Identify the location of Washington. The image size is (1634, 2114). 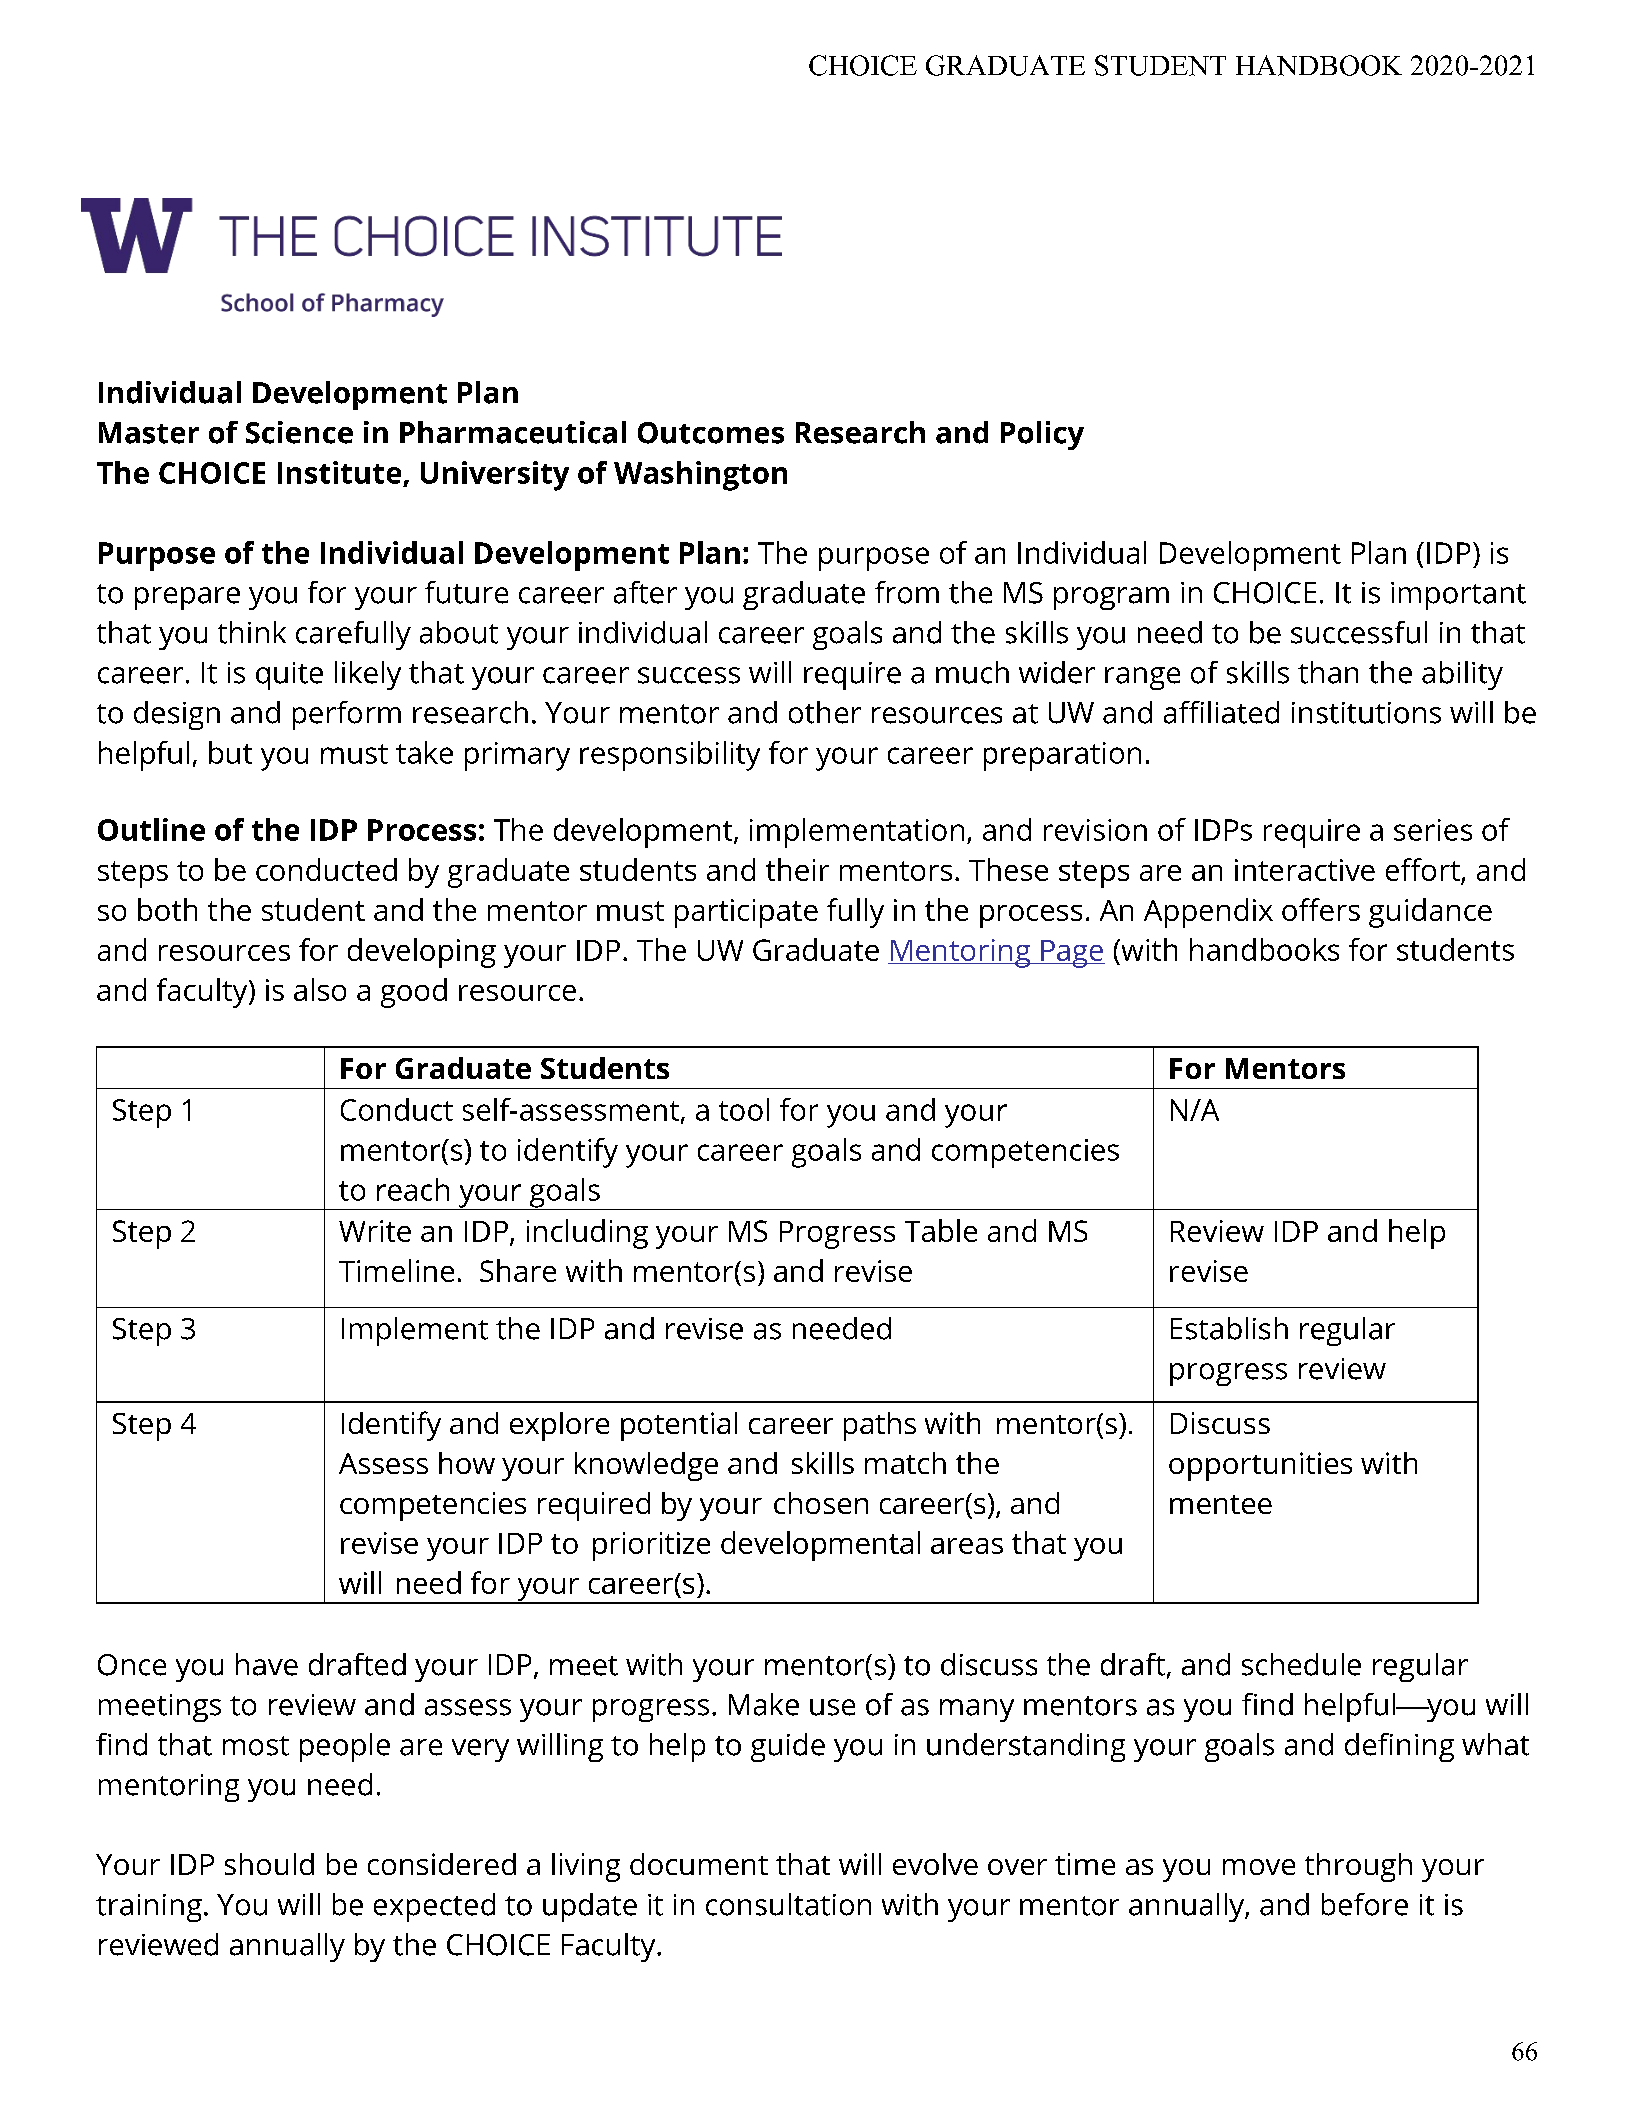
(700, 476).
